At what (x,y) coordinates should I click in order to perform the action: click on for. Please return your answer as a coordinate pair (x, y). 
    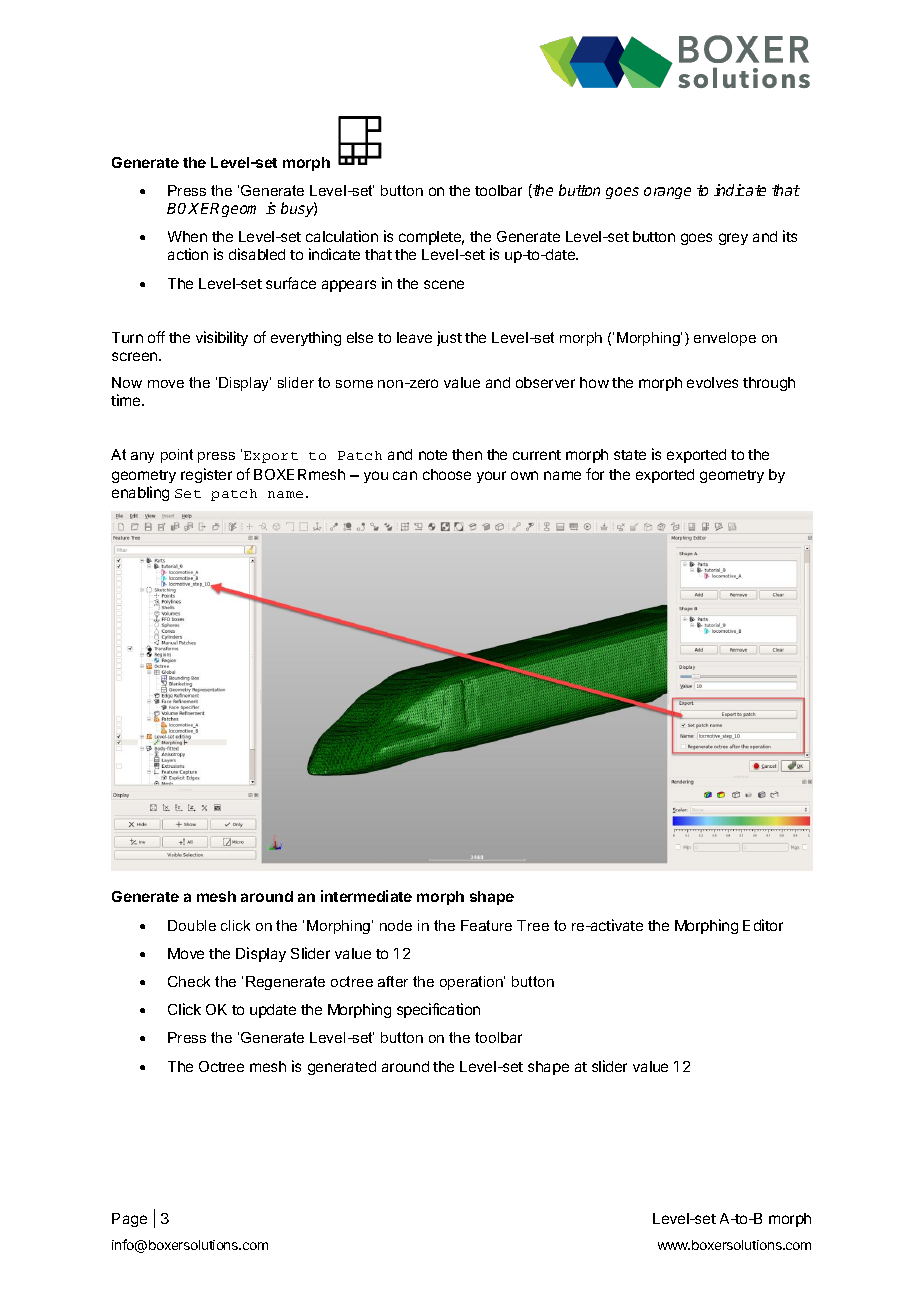
    Looking at the image, I should click on (595, 474).
